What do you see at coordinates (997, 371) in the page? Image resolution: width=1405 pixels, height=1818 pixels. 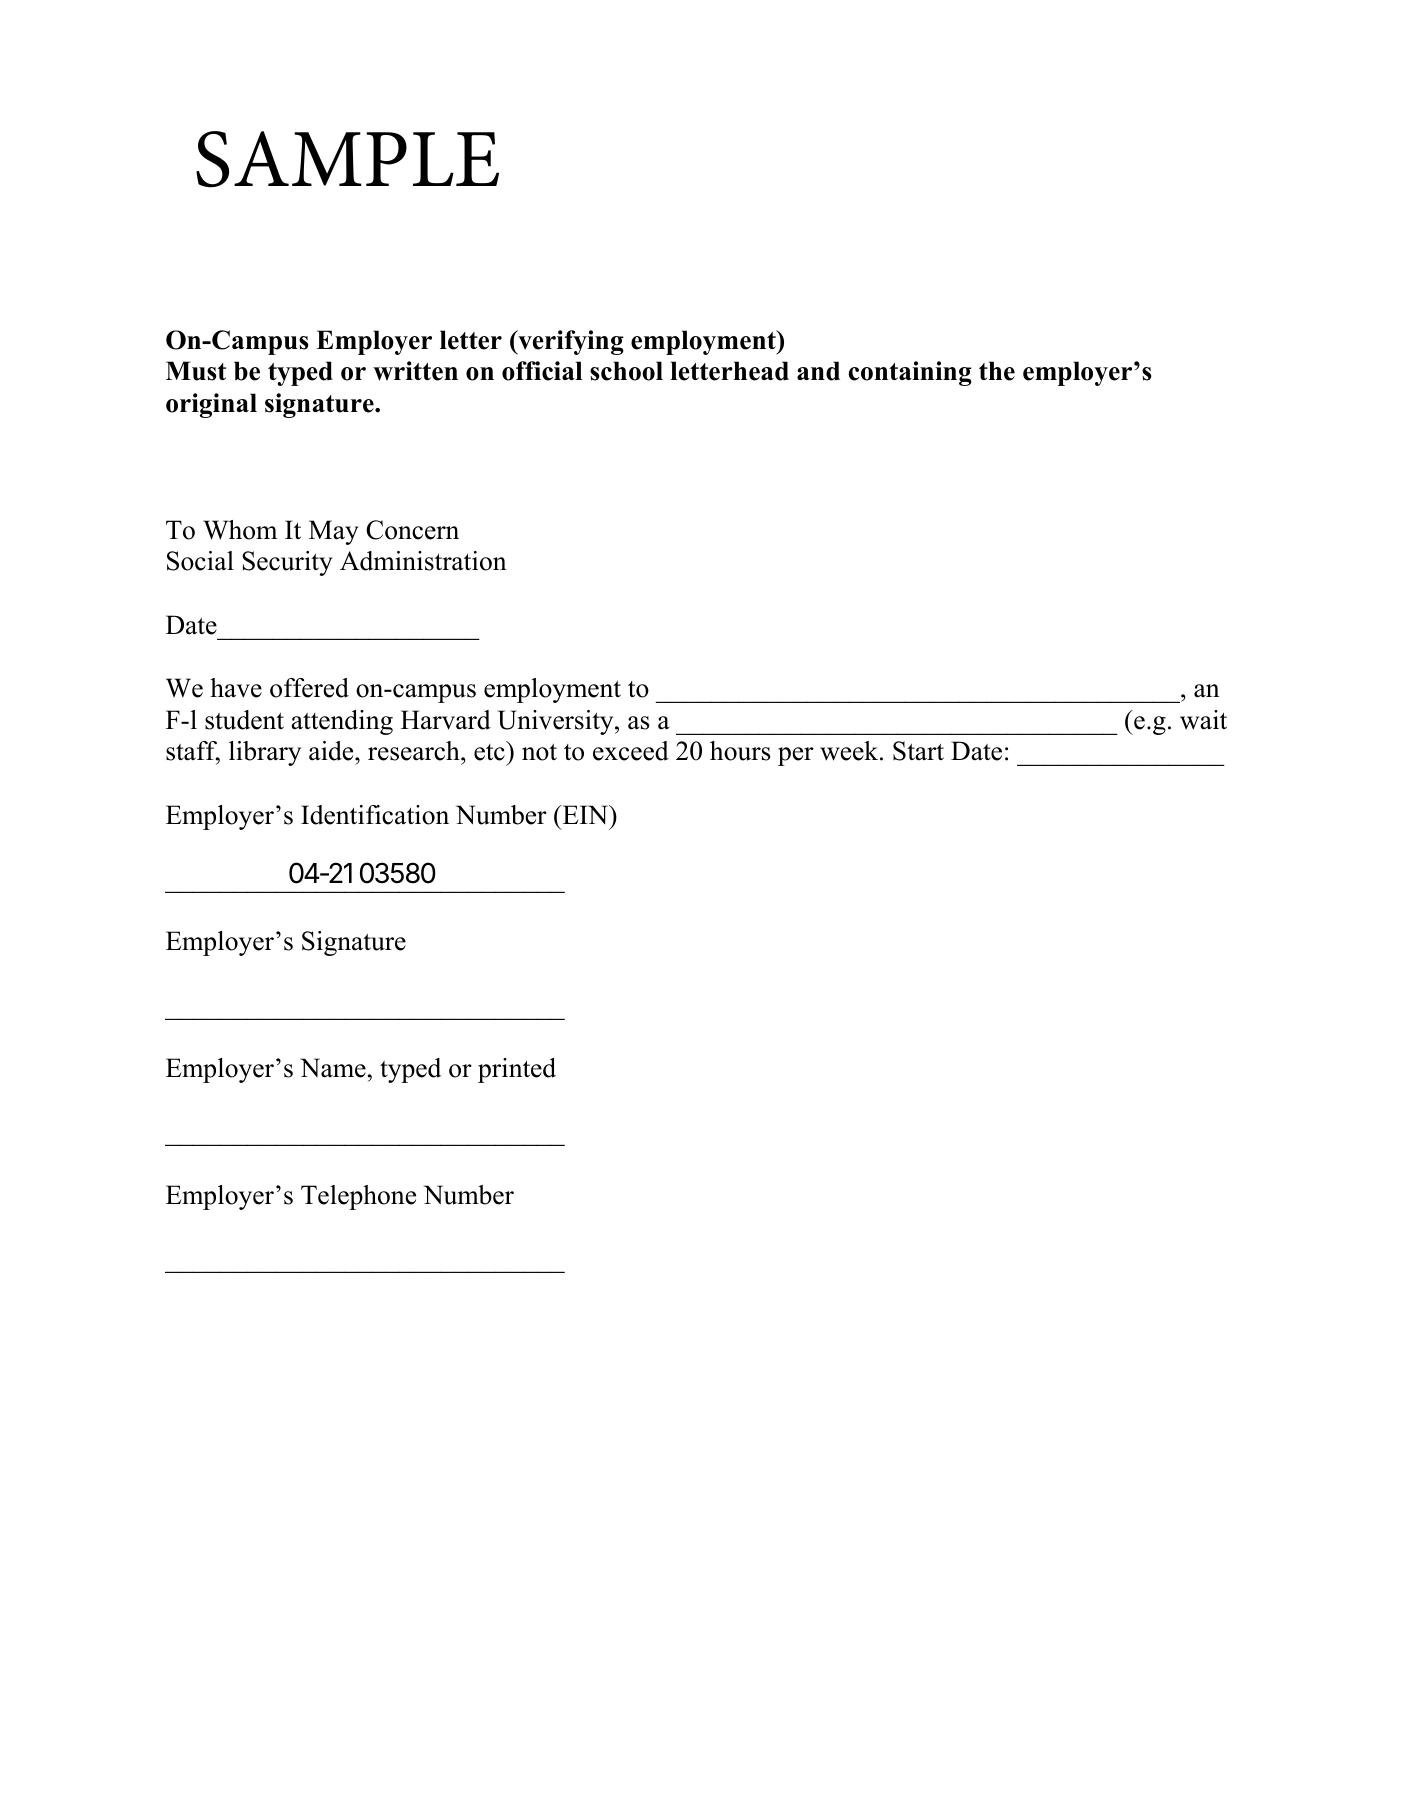 I see `the` at bounding box center [997, 371].
